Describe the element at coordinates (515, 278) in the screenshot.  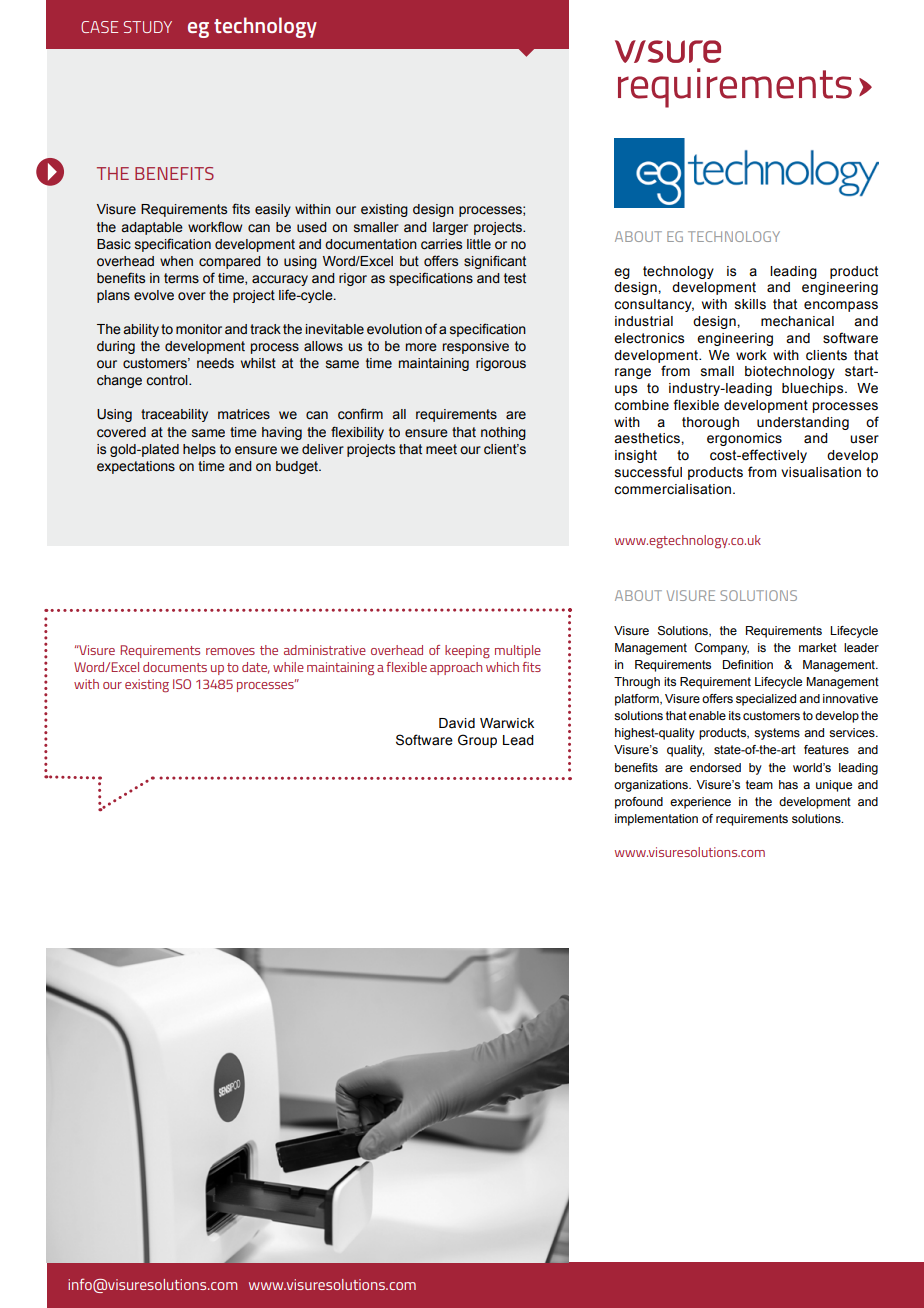
I see `test` at that location.
